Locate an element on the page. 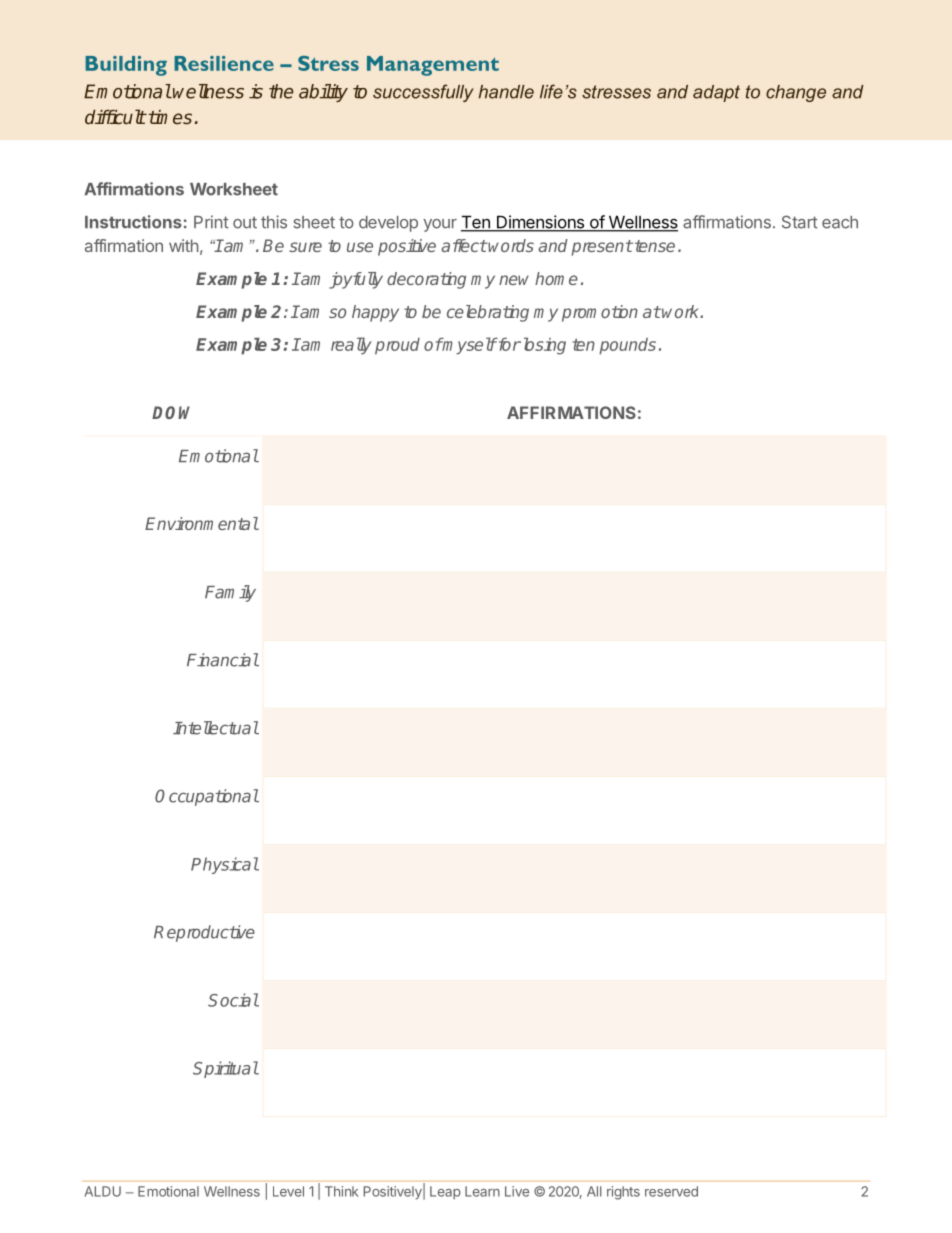  adapt is located at coordinates (716, 93).
